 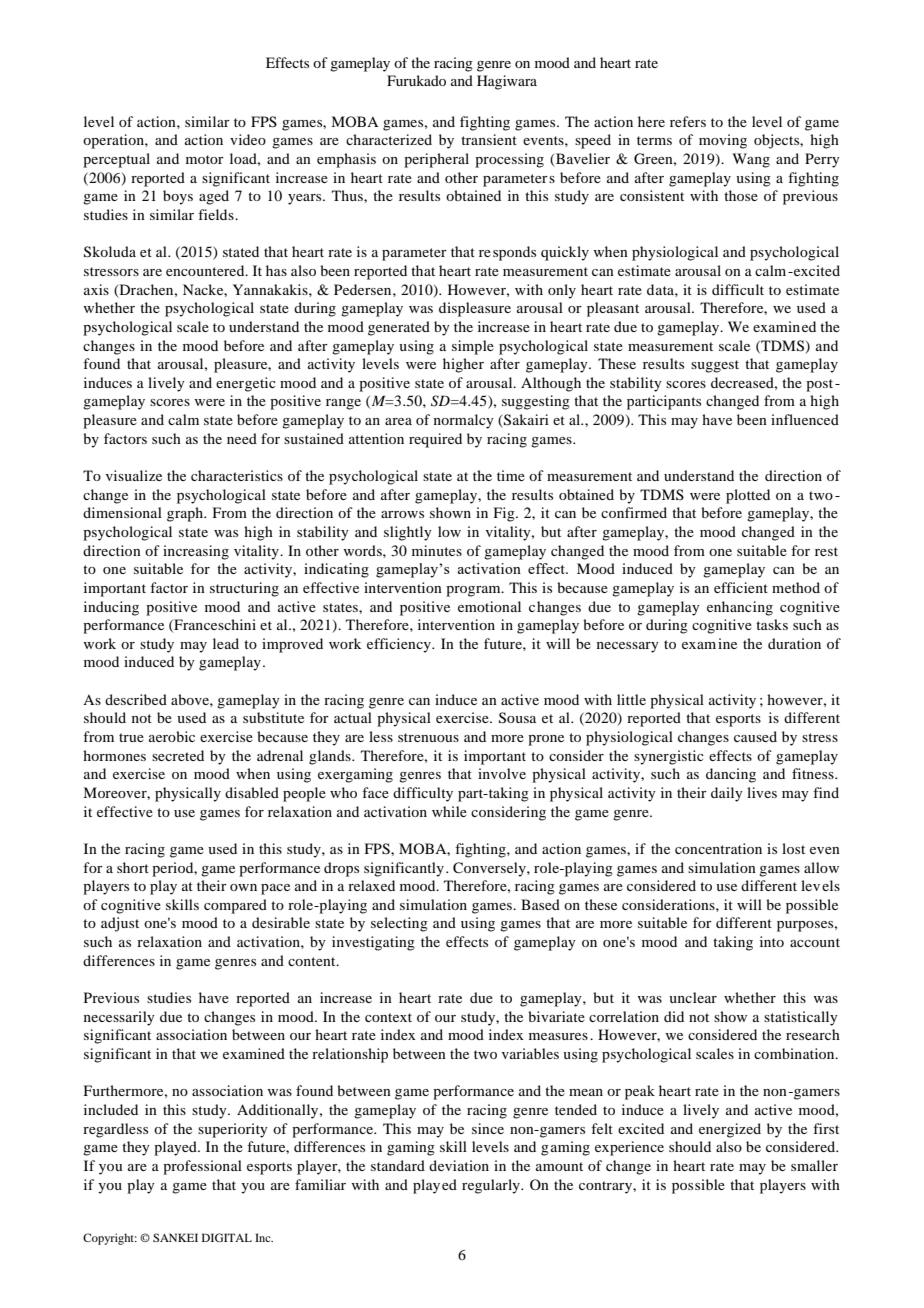 What do you see at coordinates (133, 867) in the screenshot?
I see `short` at bounding box center [133, 867].
